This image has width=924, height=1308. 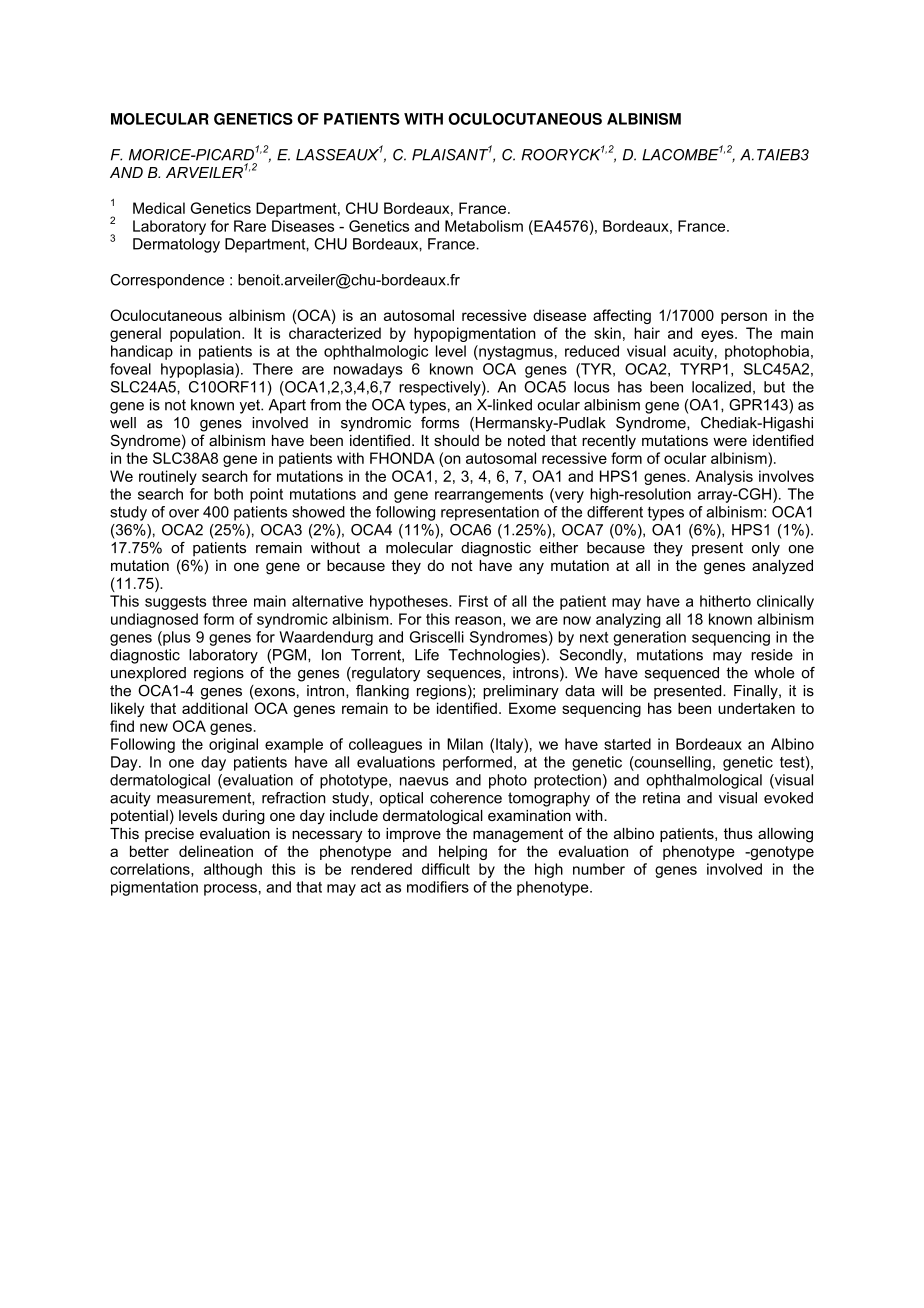 What do you see at coordinates (484, 226) in the image?
I see `Metabolism` at bounding box center [484, 226].
